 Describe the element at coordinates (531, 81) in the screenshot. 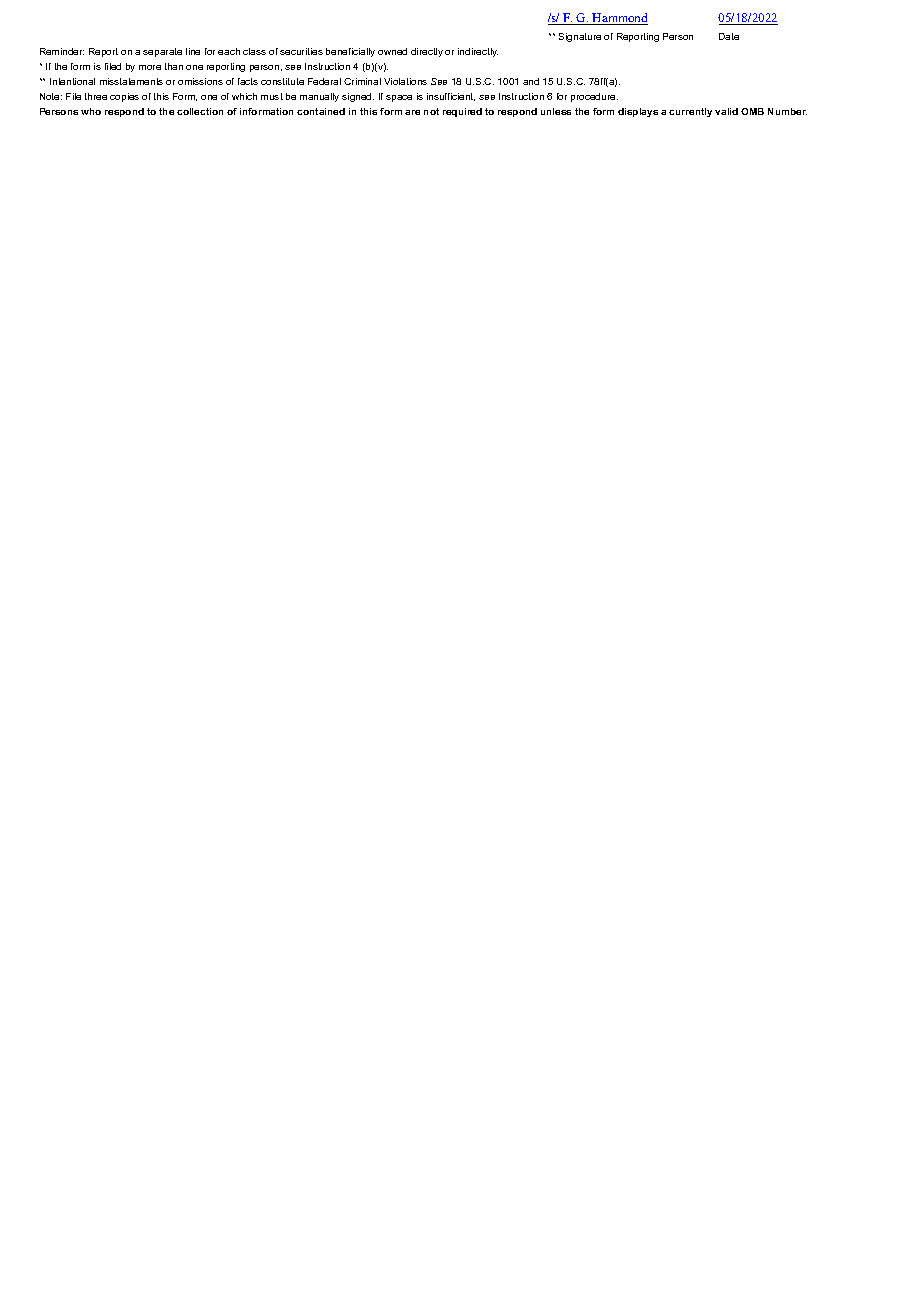

I see `and` at that location.
